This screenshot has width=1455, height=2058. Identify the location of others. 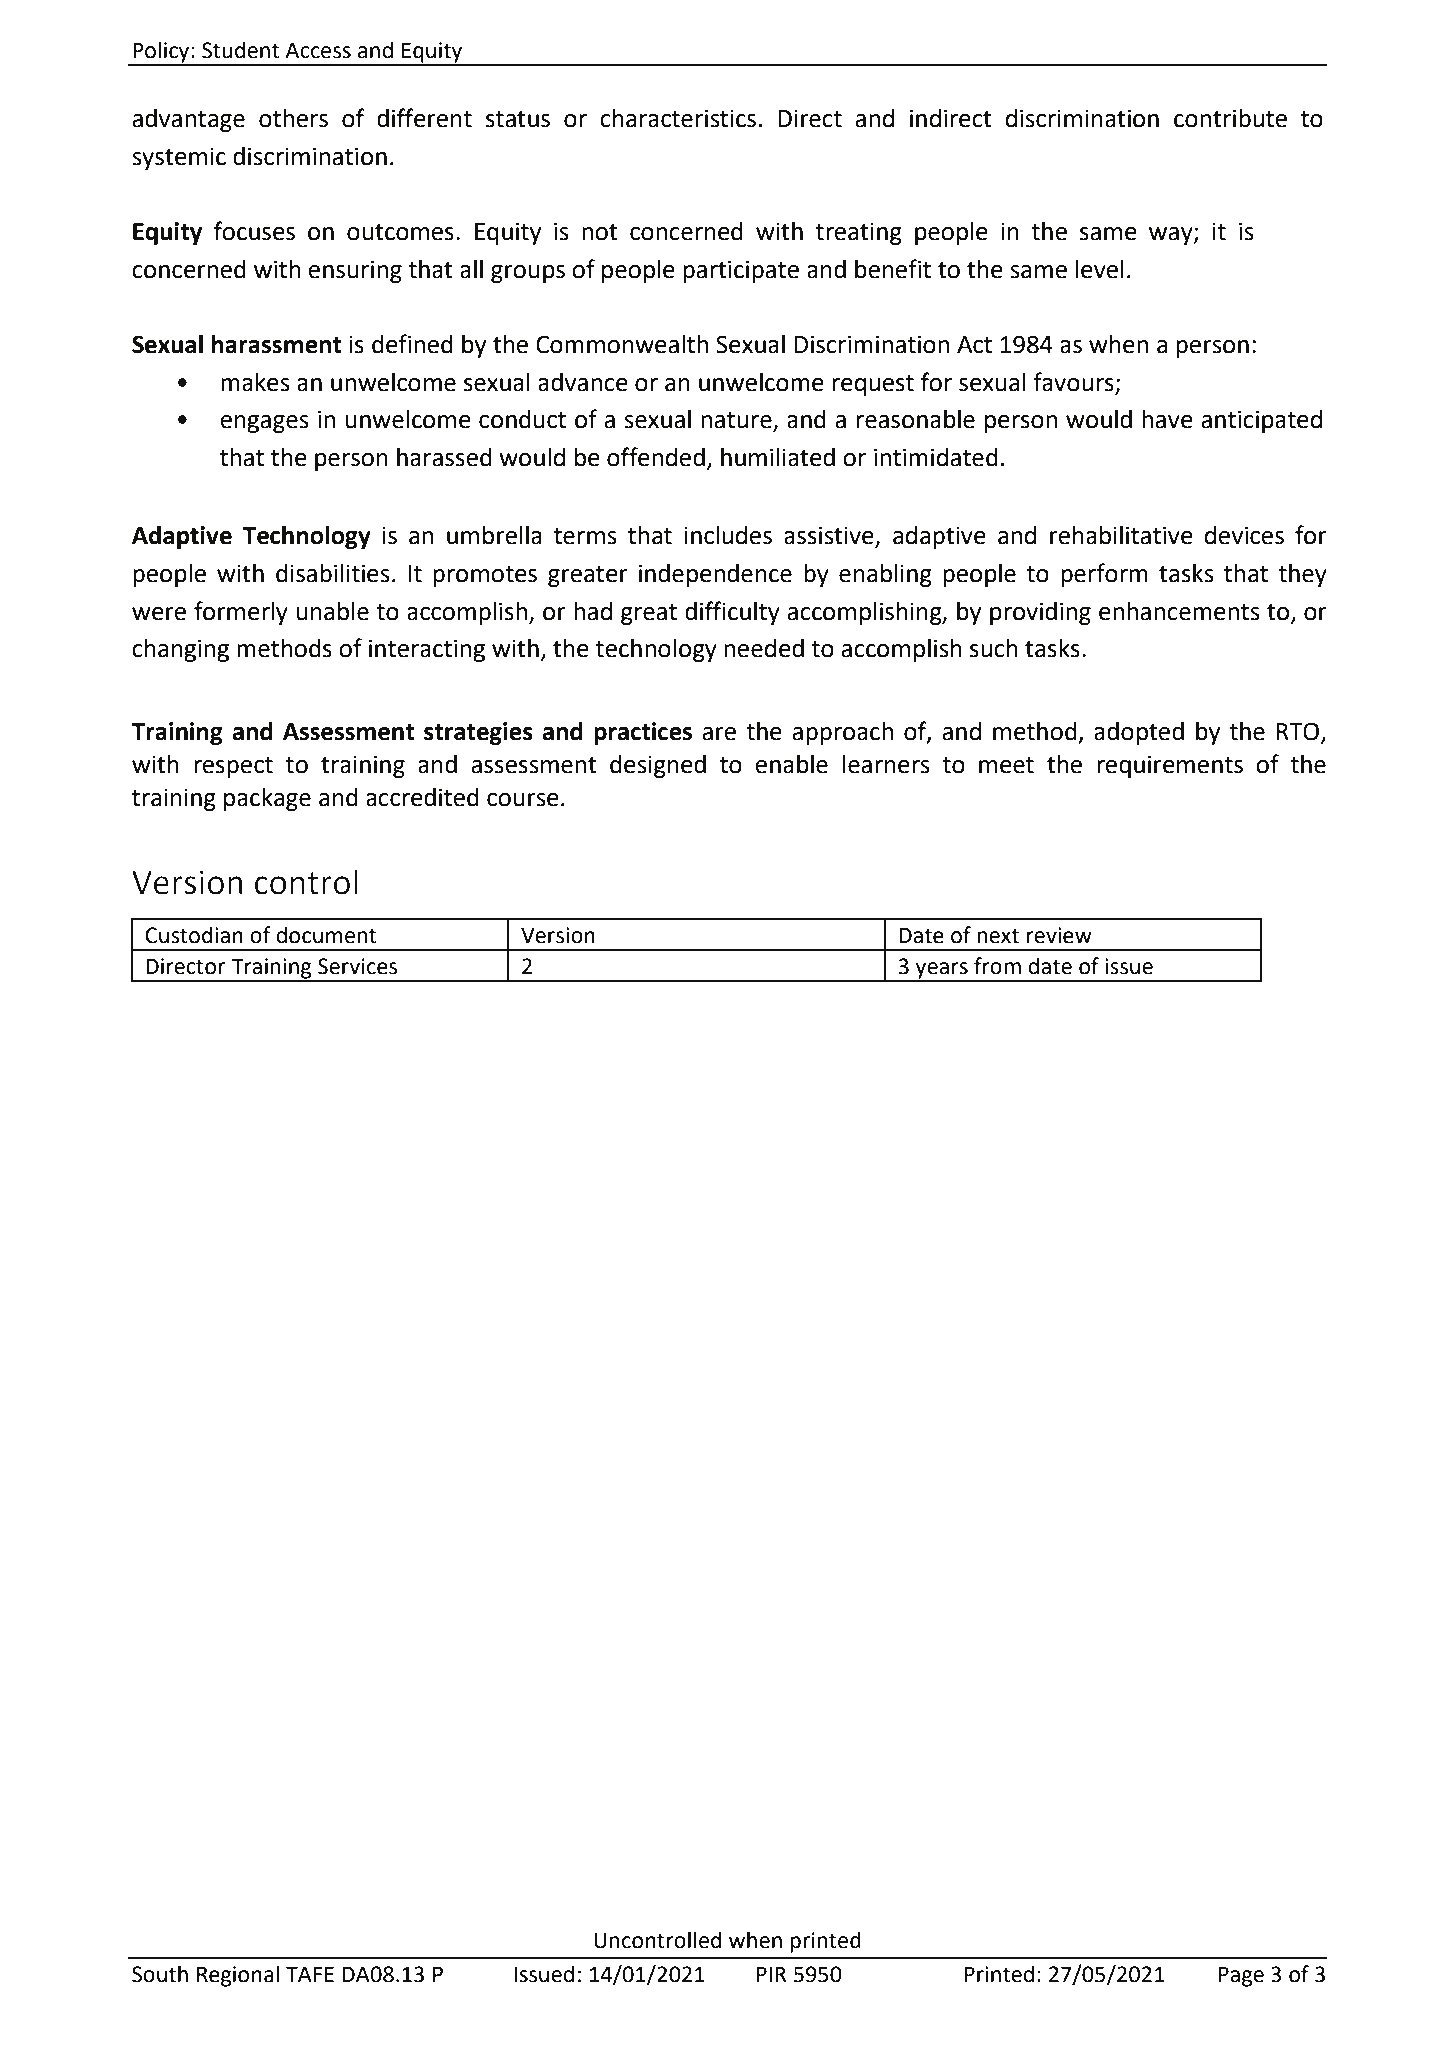
(293, 118).
